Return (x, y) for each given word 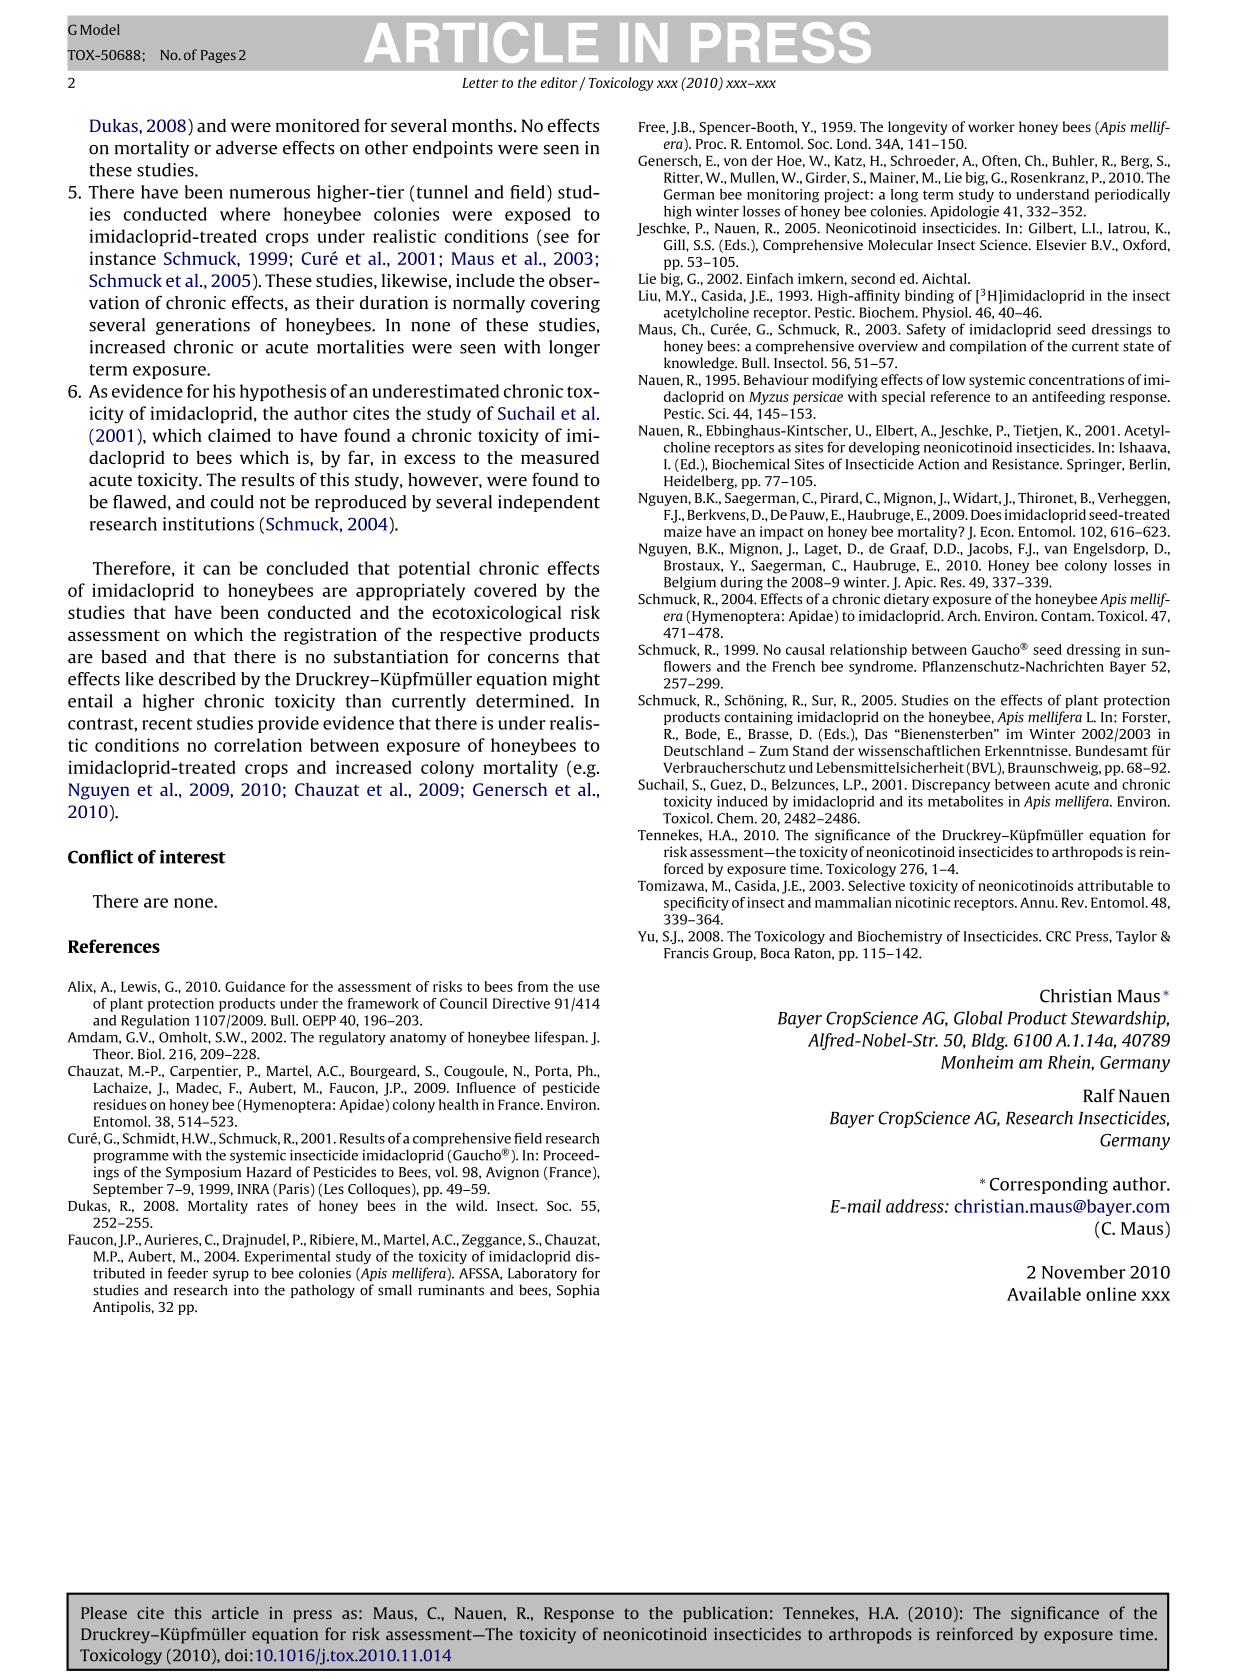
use (589, 988)
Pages (218, 56)
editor (560, 83)
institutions (208, 524)
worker (991, 126)
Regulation (155, 1022)
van (1055, 550)
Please (104, 1612)
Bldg (989, 1041)
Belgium (690, 583)
